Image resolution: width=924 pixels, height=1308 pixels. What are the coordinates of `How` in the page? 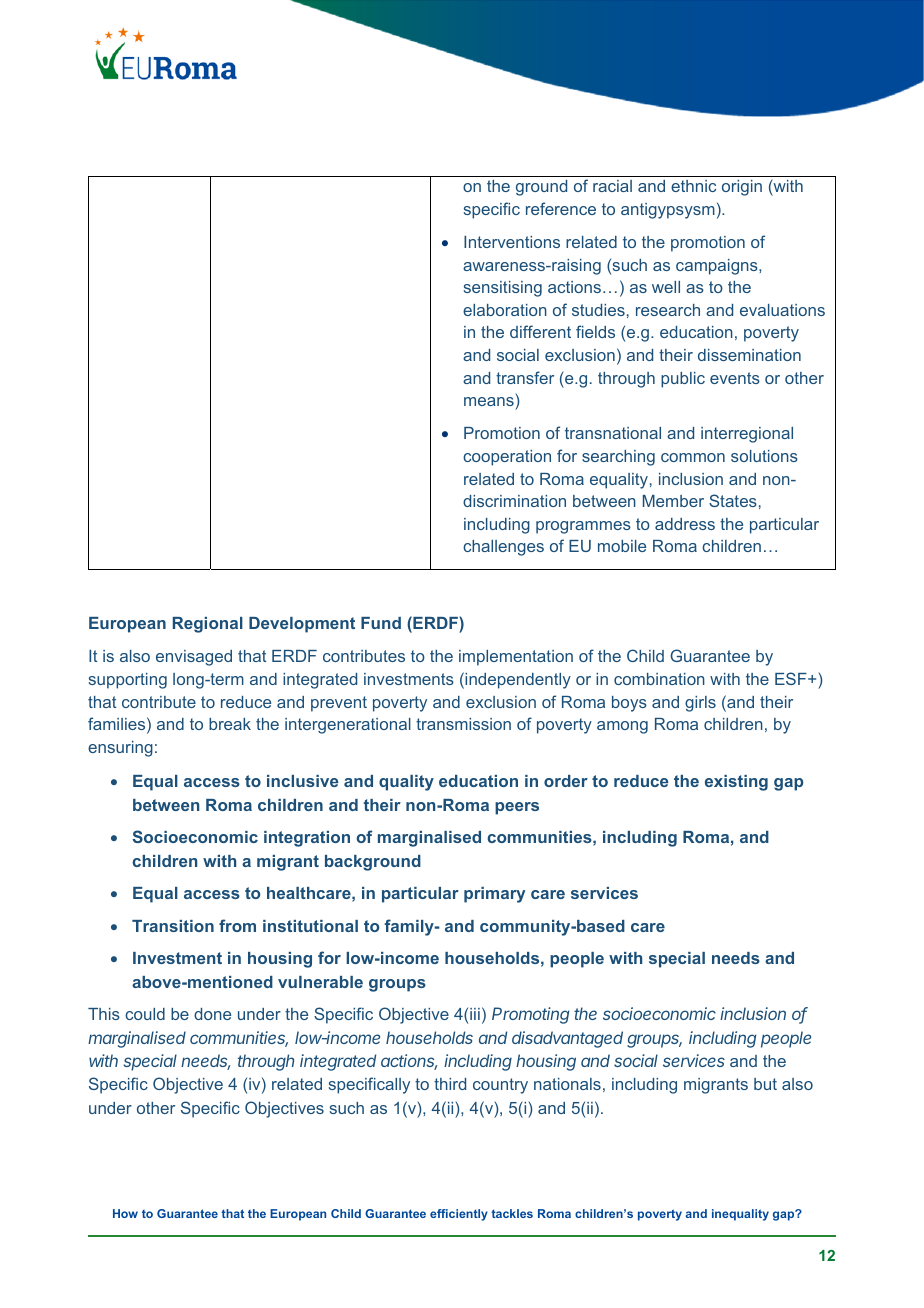 It's located at (125, 1213).
